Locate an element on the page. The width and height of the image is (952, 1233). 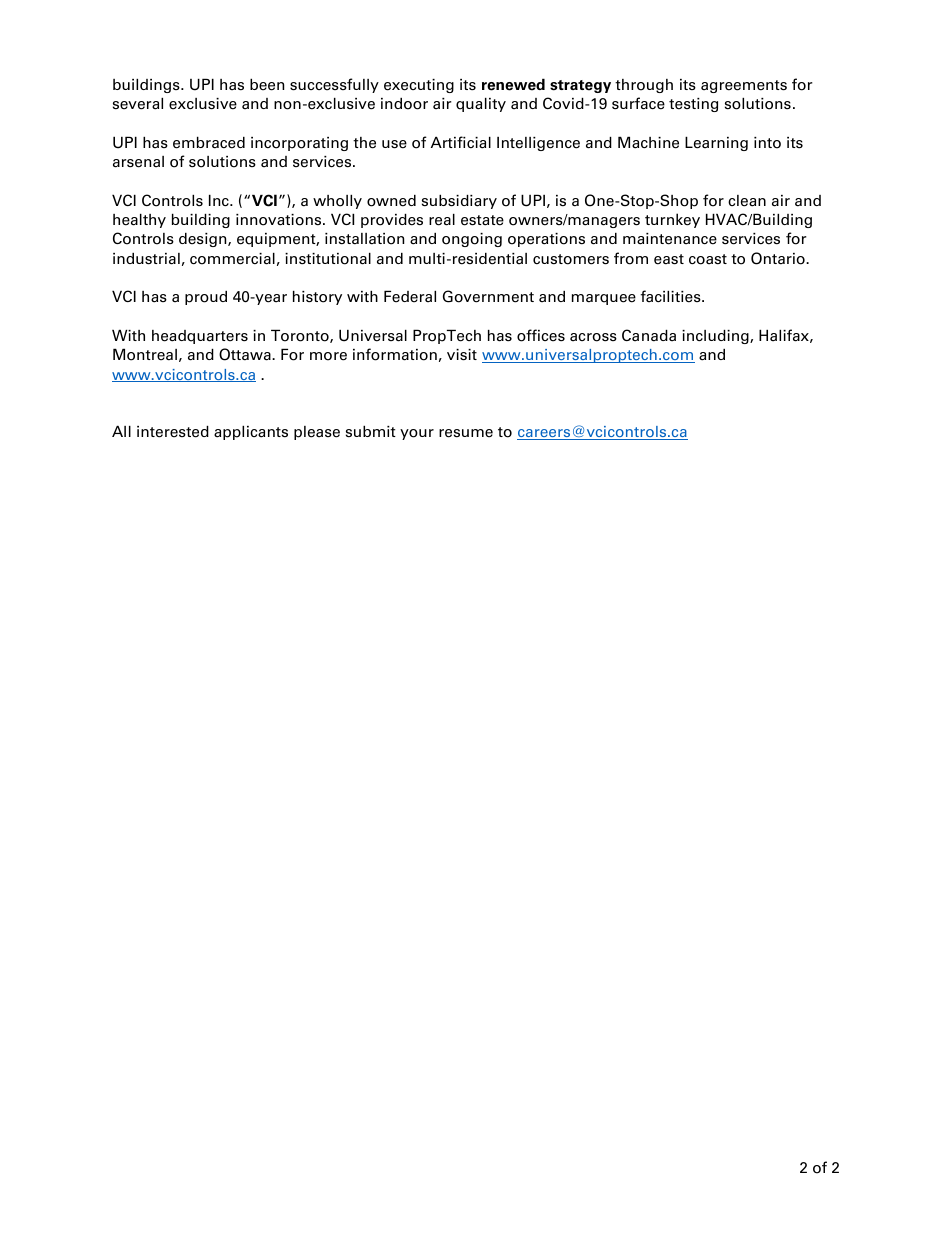
proud is located at coordinates (206, 298).
